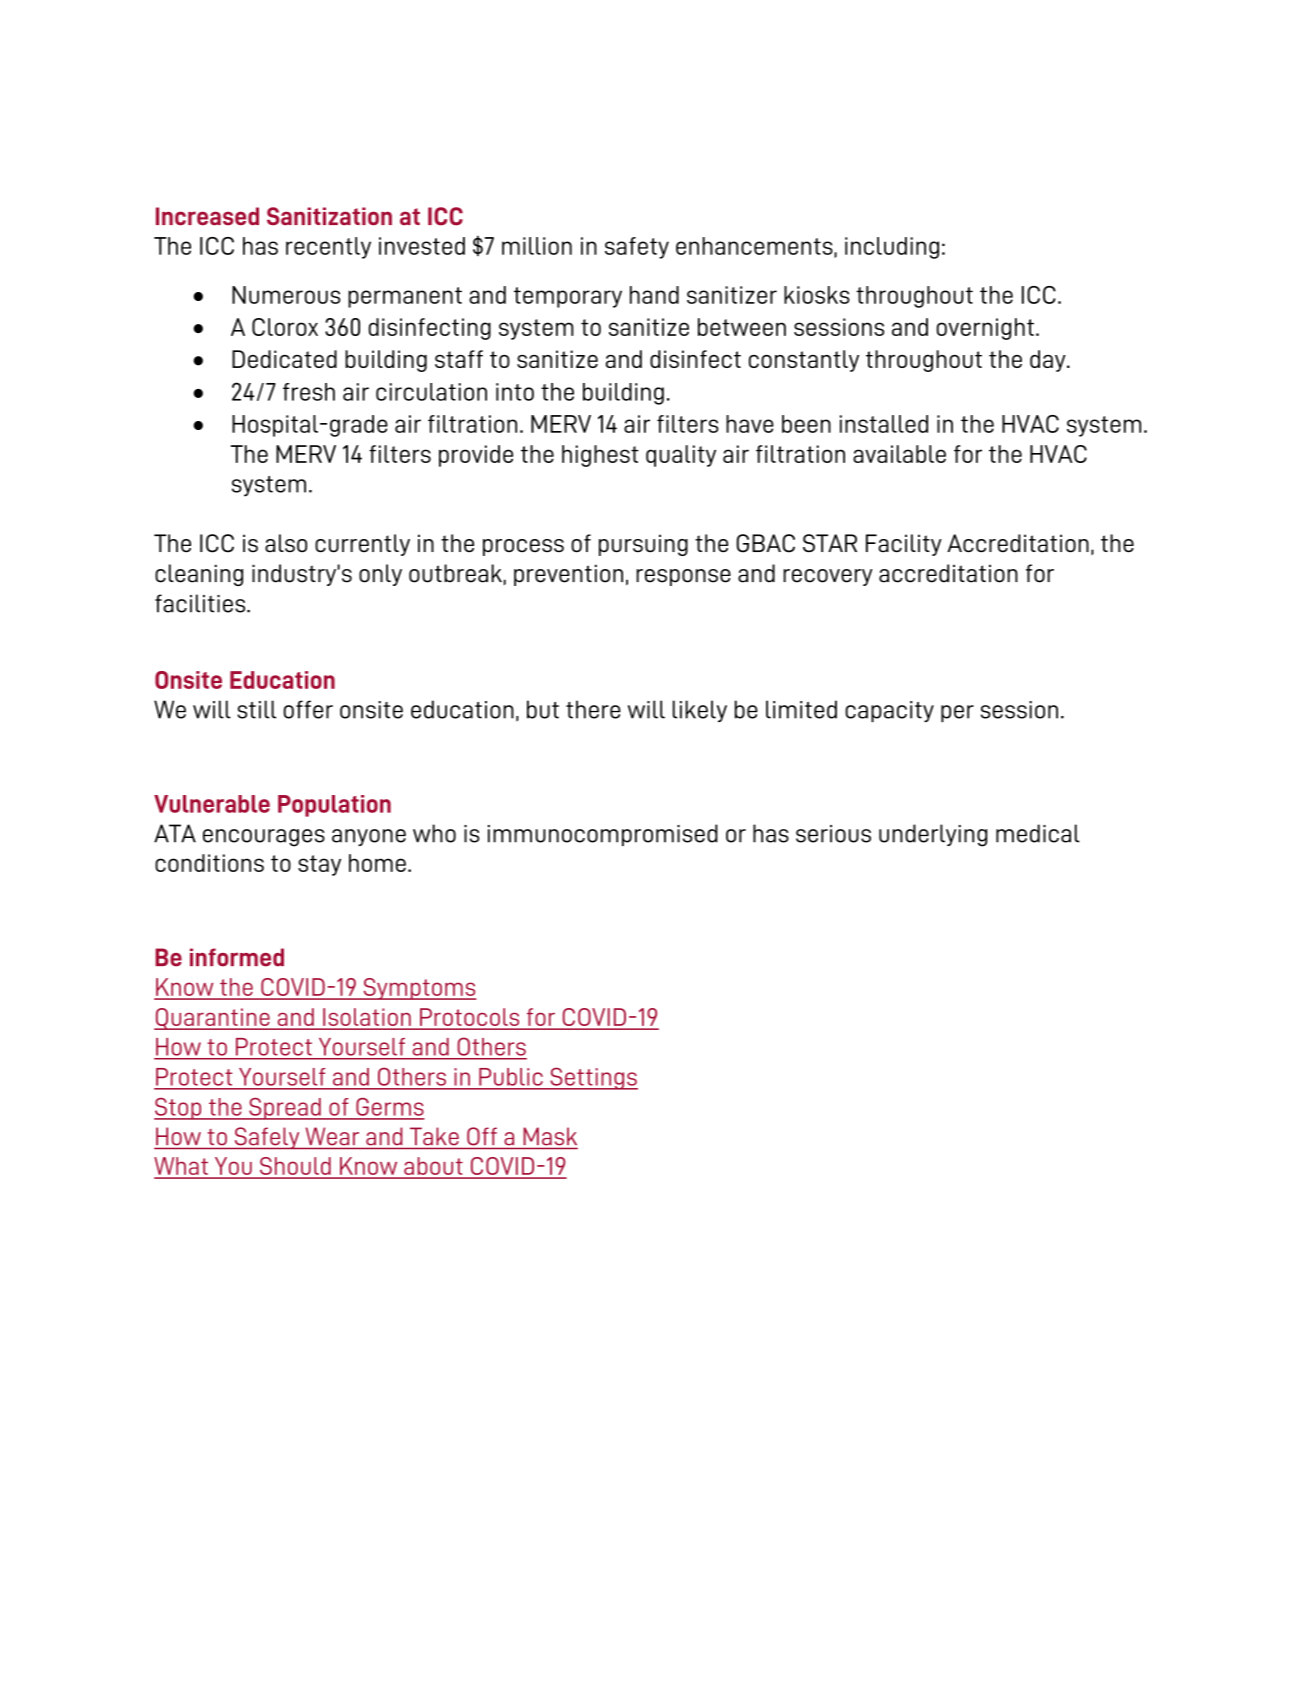  Describe the element at coordinates (892, 248) in the image. I see `including` at that location.
